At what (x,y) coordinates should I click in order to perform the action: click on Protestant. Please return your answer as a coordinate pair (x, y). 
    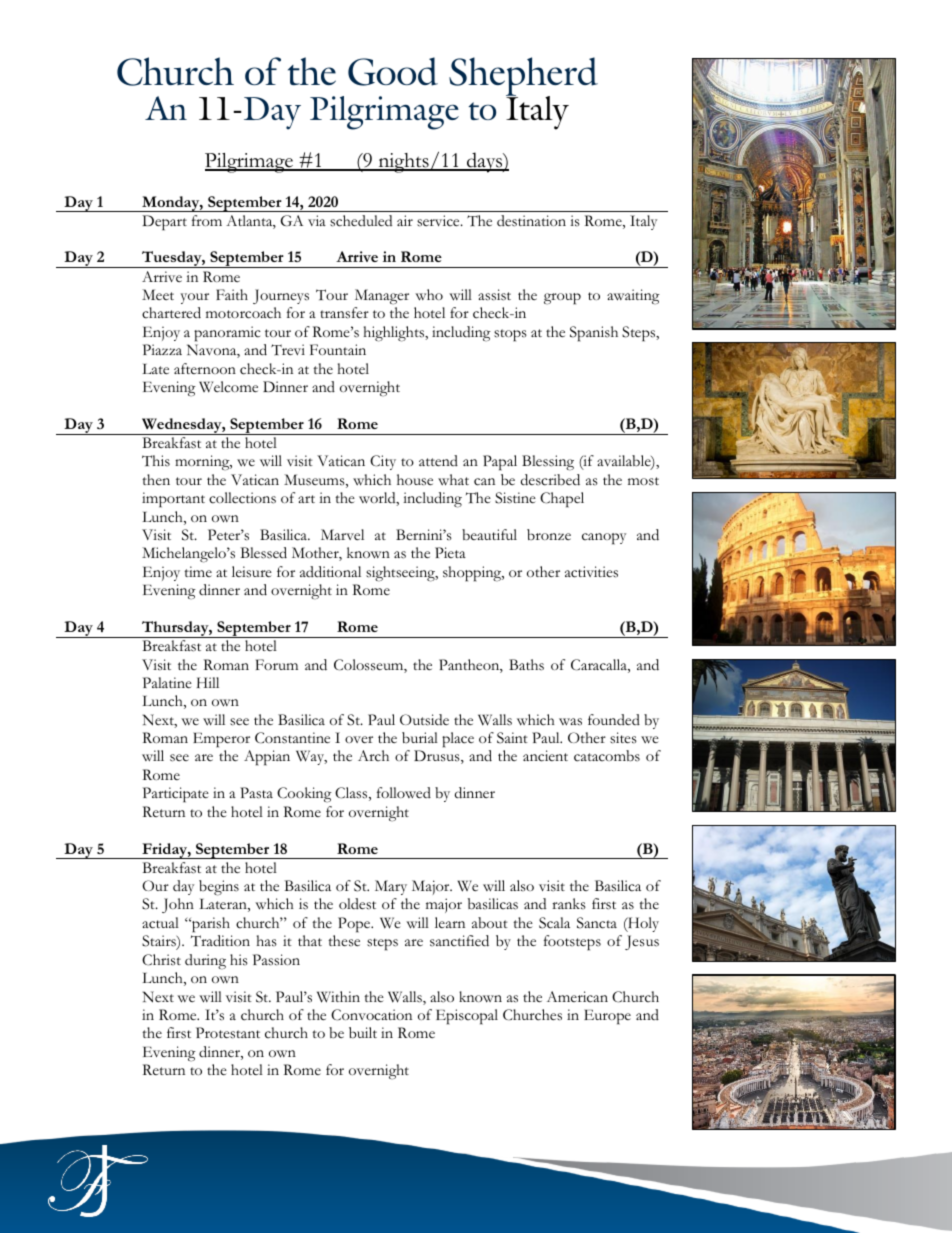
    Looking at the image, I should click on (228, 1033).
